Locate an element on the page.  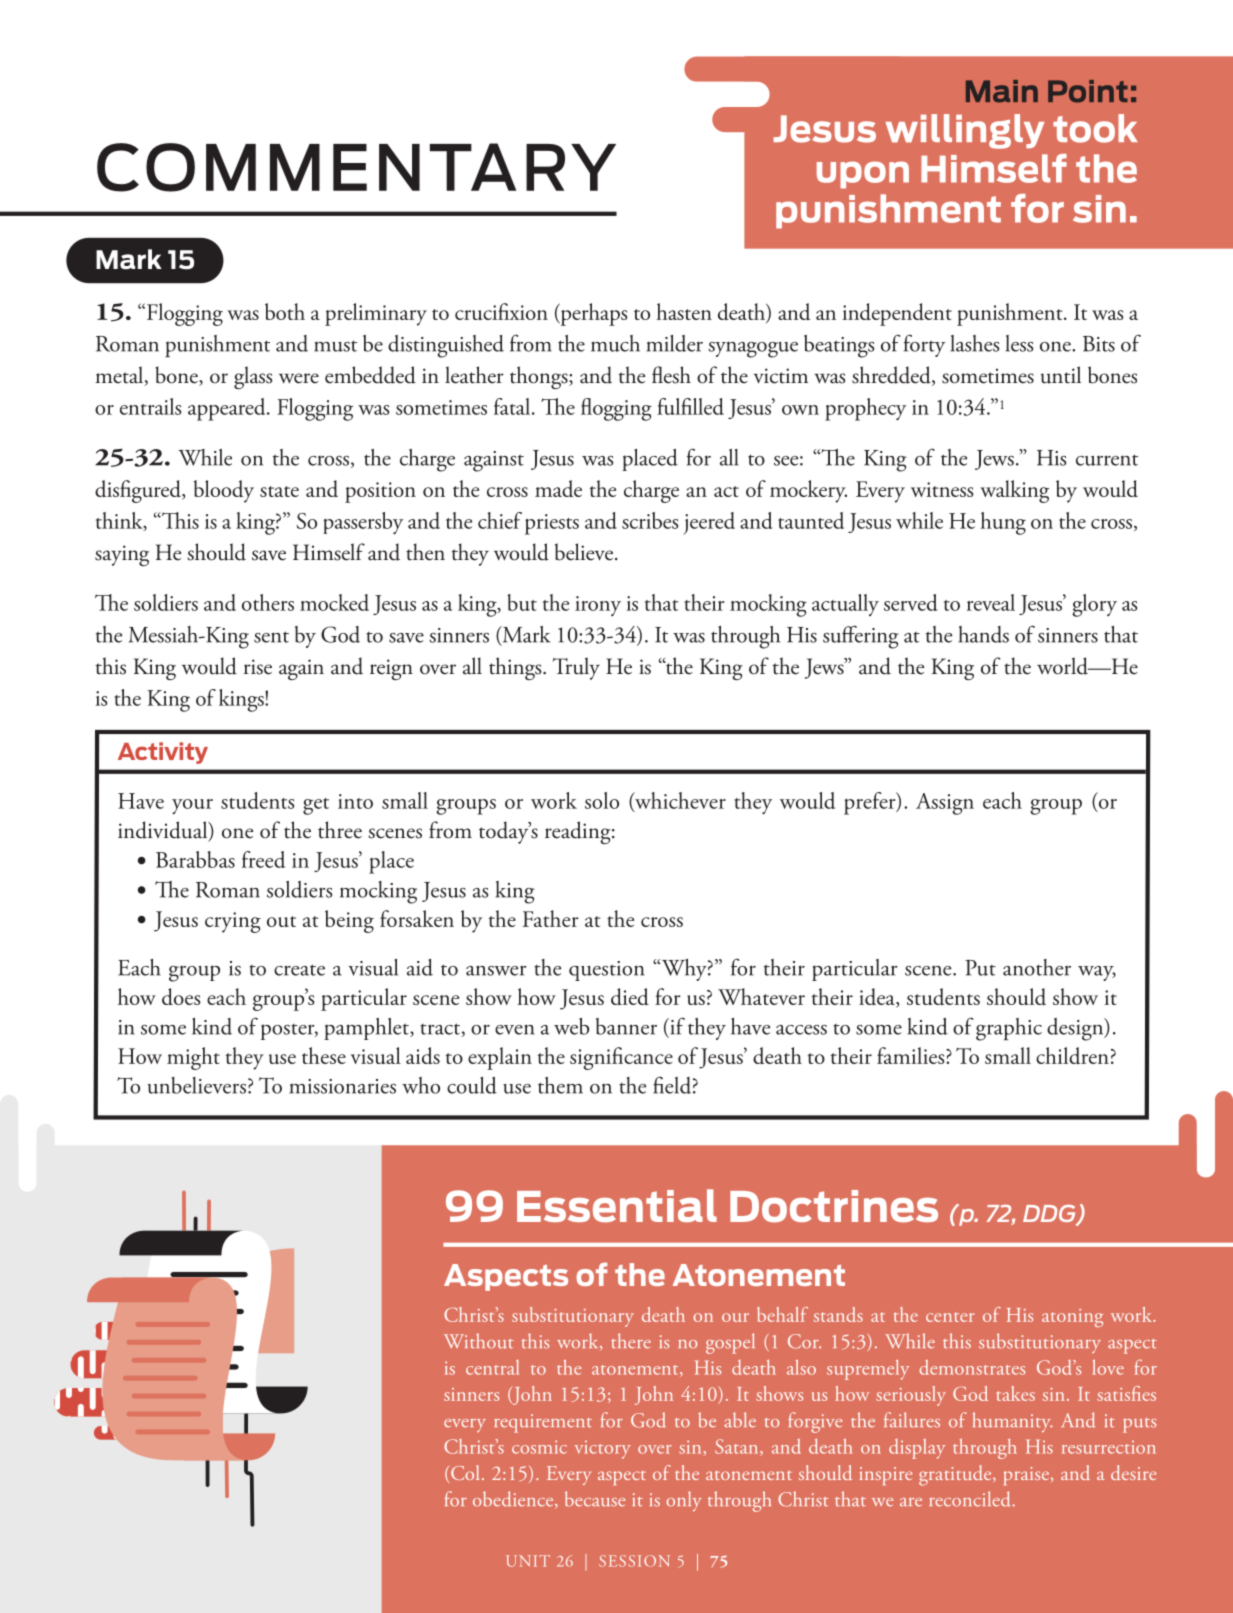
freed is located at coordinates (263, 859).
